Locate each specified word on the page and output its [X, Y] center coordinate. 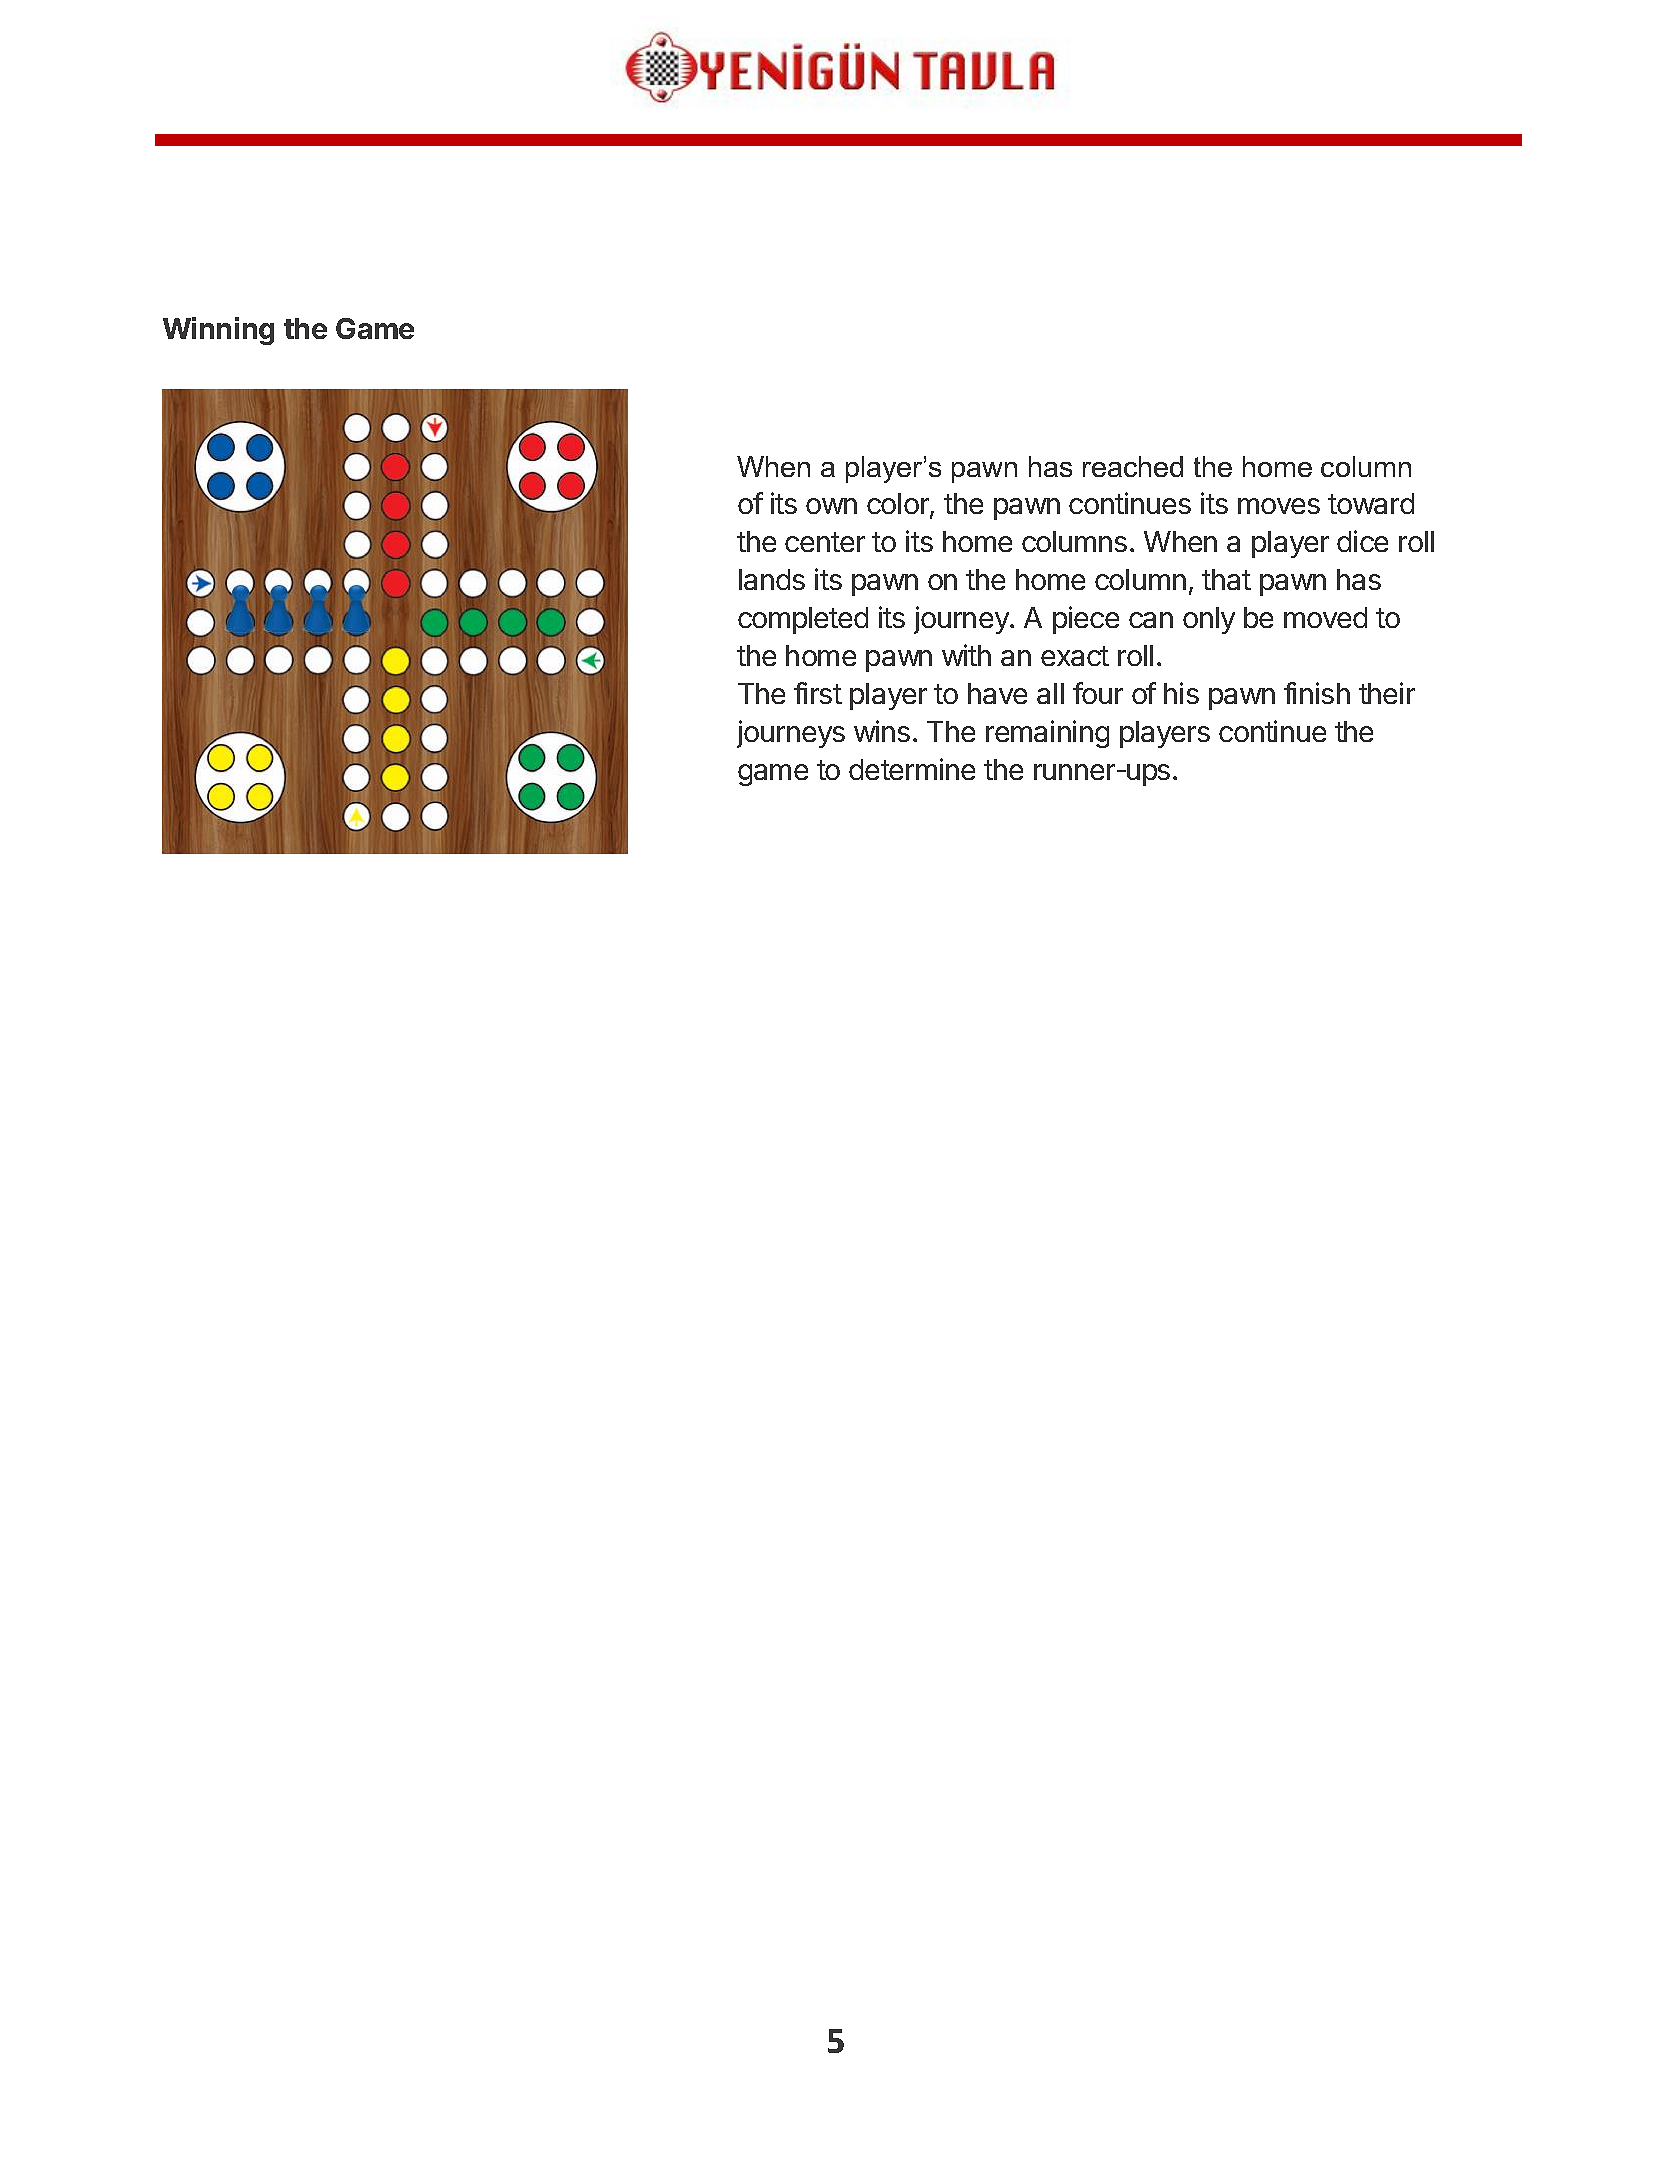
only [1209, 620]
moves [1279, 506]
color [899, 505]
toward [1371, 503]
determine [912, 769]
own [831, 506]
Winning [218, 331]
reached [1133, 466]
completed [803, 620]
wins [882, 731]
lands [772, 579]
